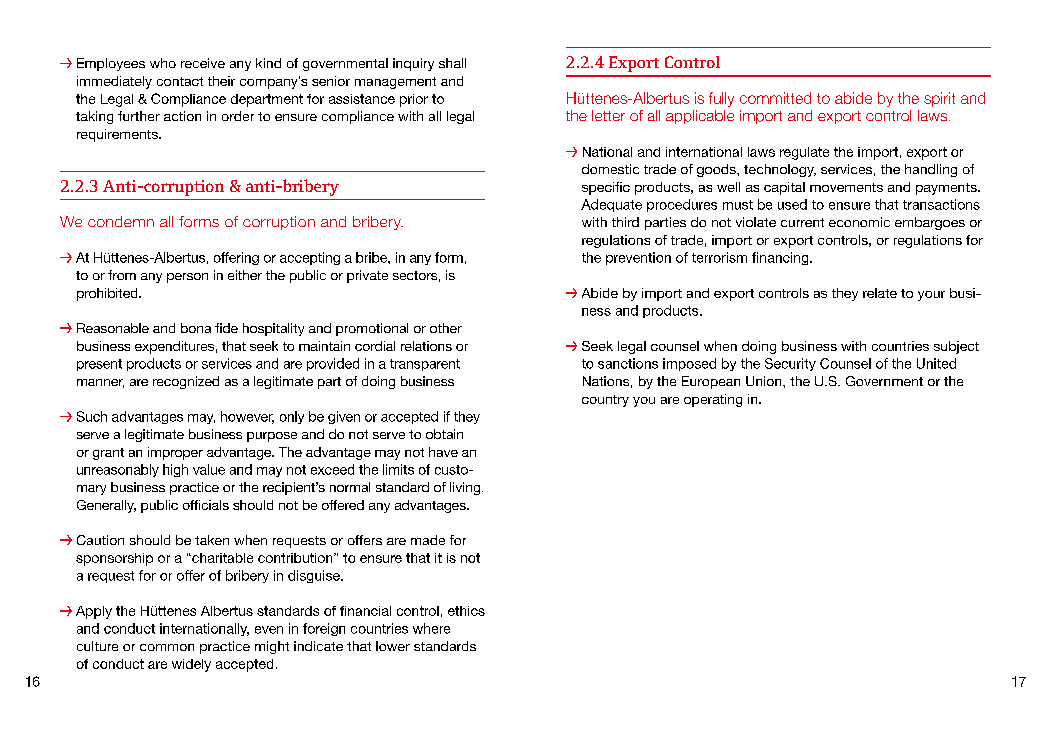  I want to click on contact, so click(180, 81).
